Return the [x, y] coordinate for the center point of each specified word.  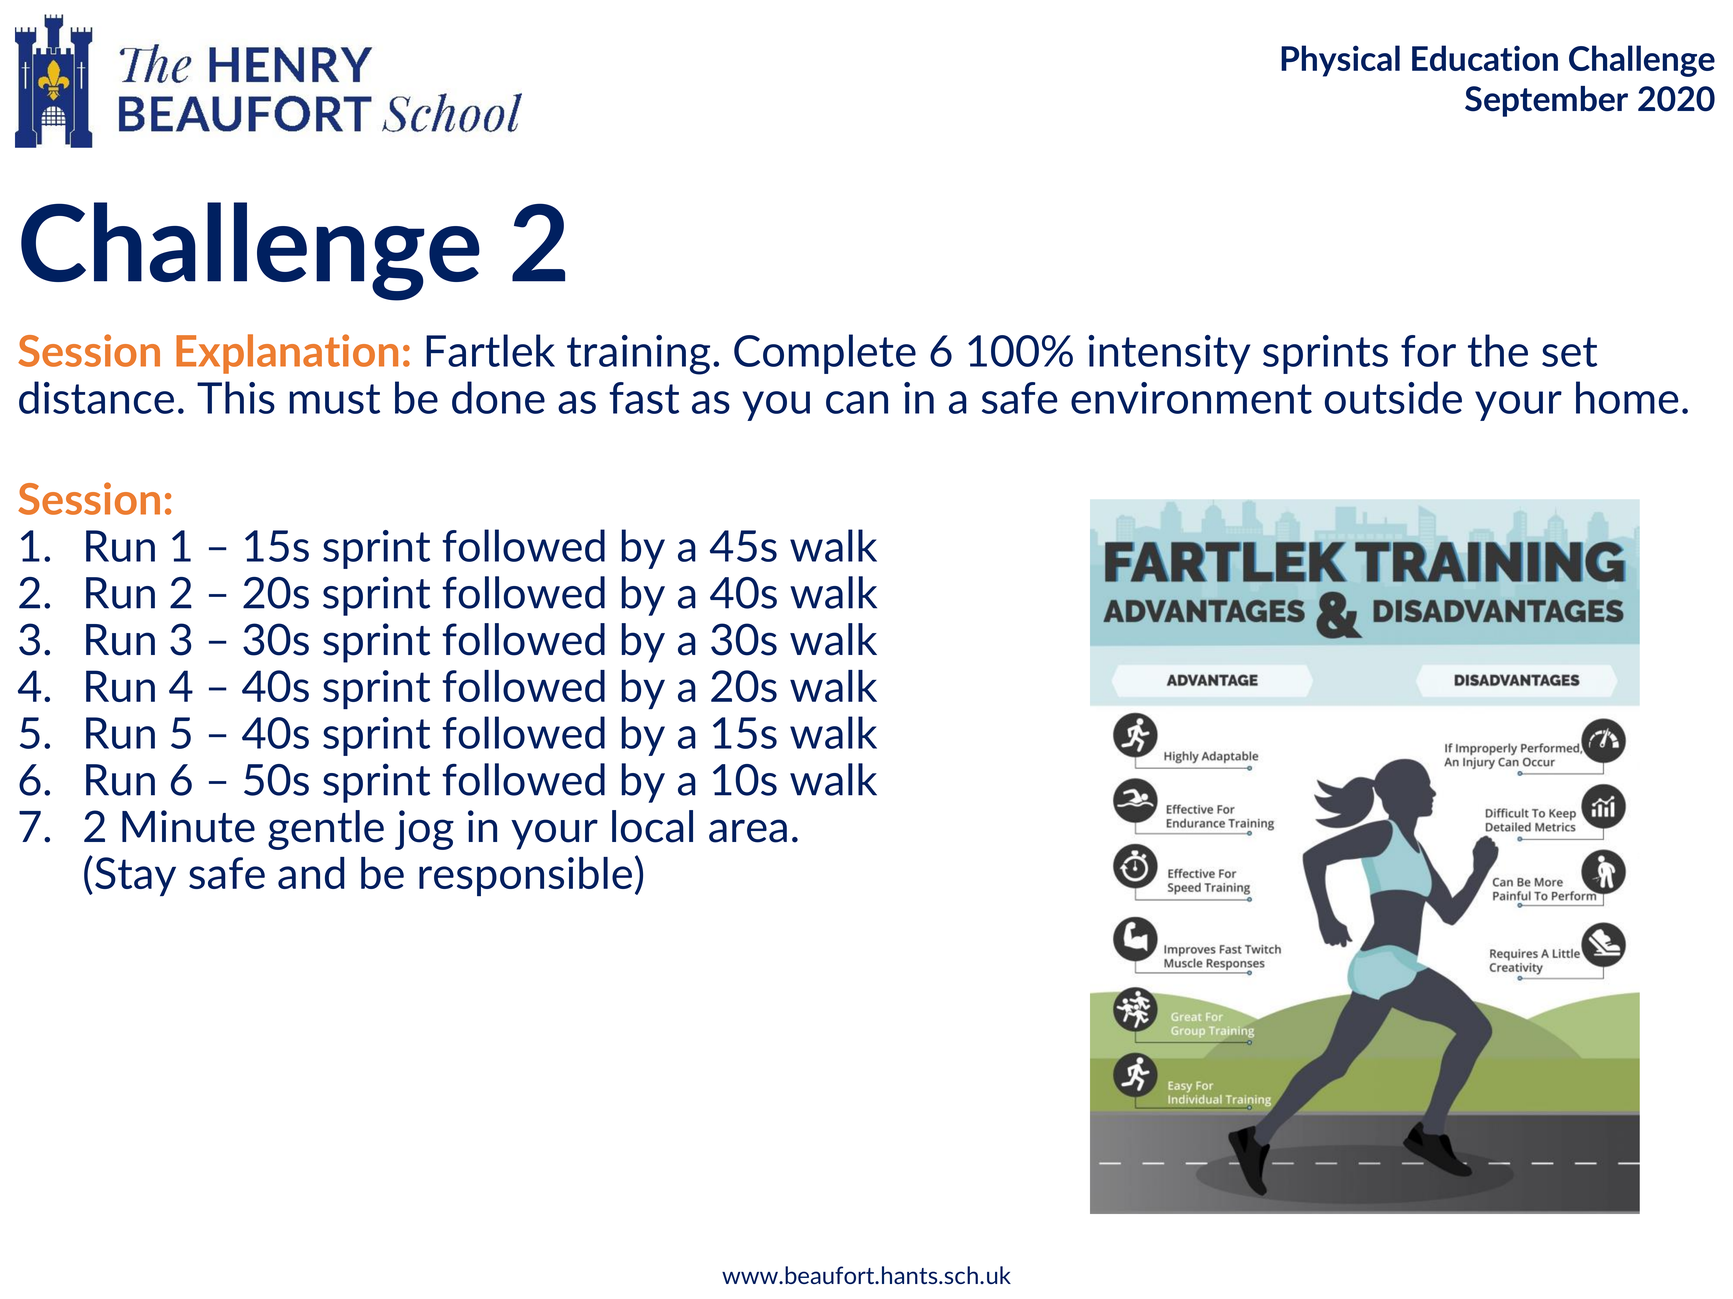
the [1498, 350]
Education [1485, 58]
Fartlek [490, 350]
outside [1393, 397]
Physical [1340, 61]
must [334, 399]
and [311, 873]
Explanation [287, 354]
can [857, 402]
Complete [825, 354]
